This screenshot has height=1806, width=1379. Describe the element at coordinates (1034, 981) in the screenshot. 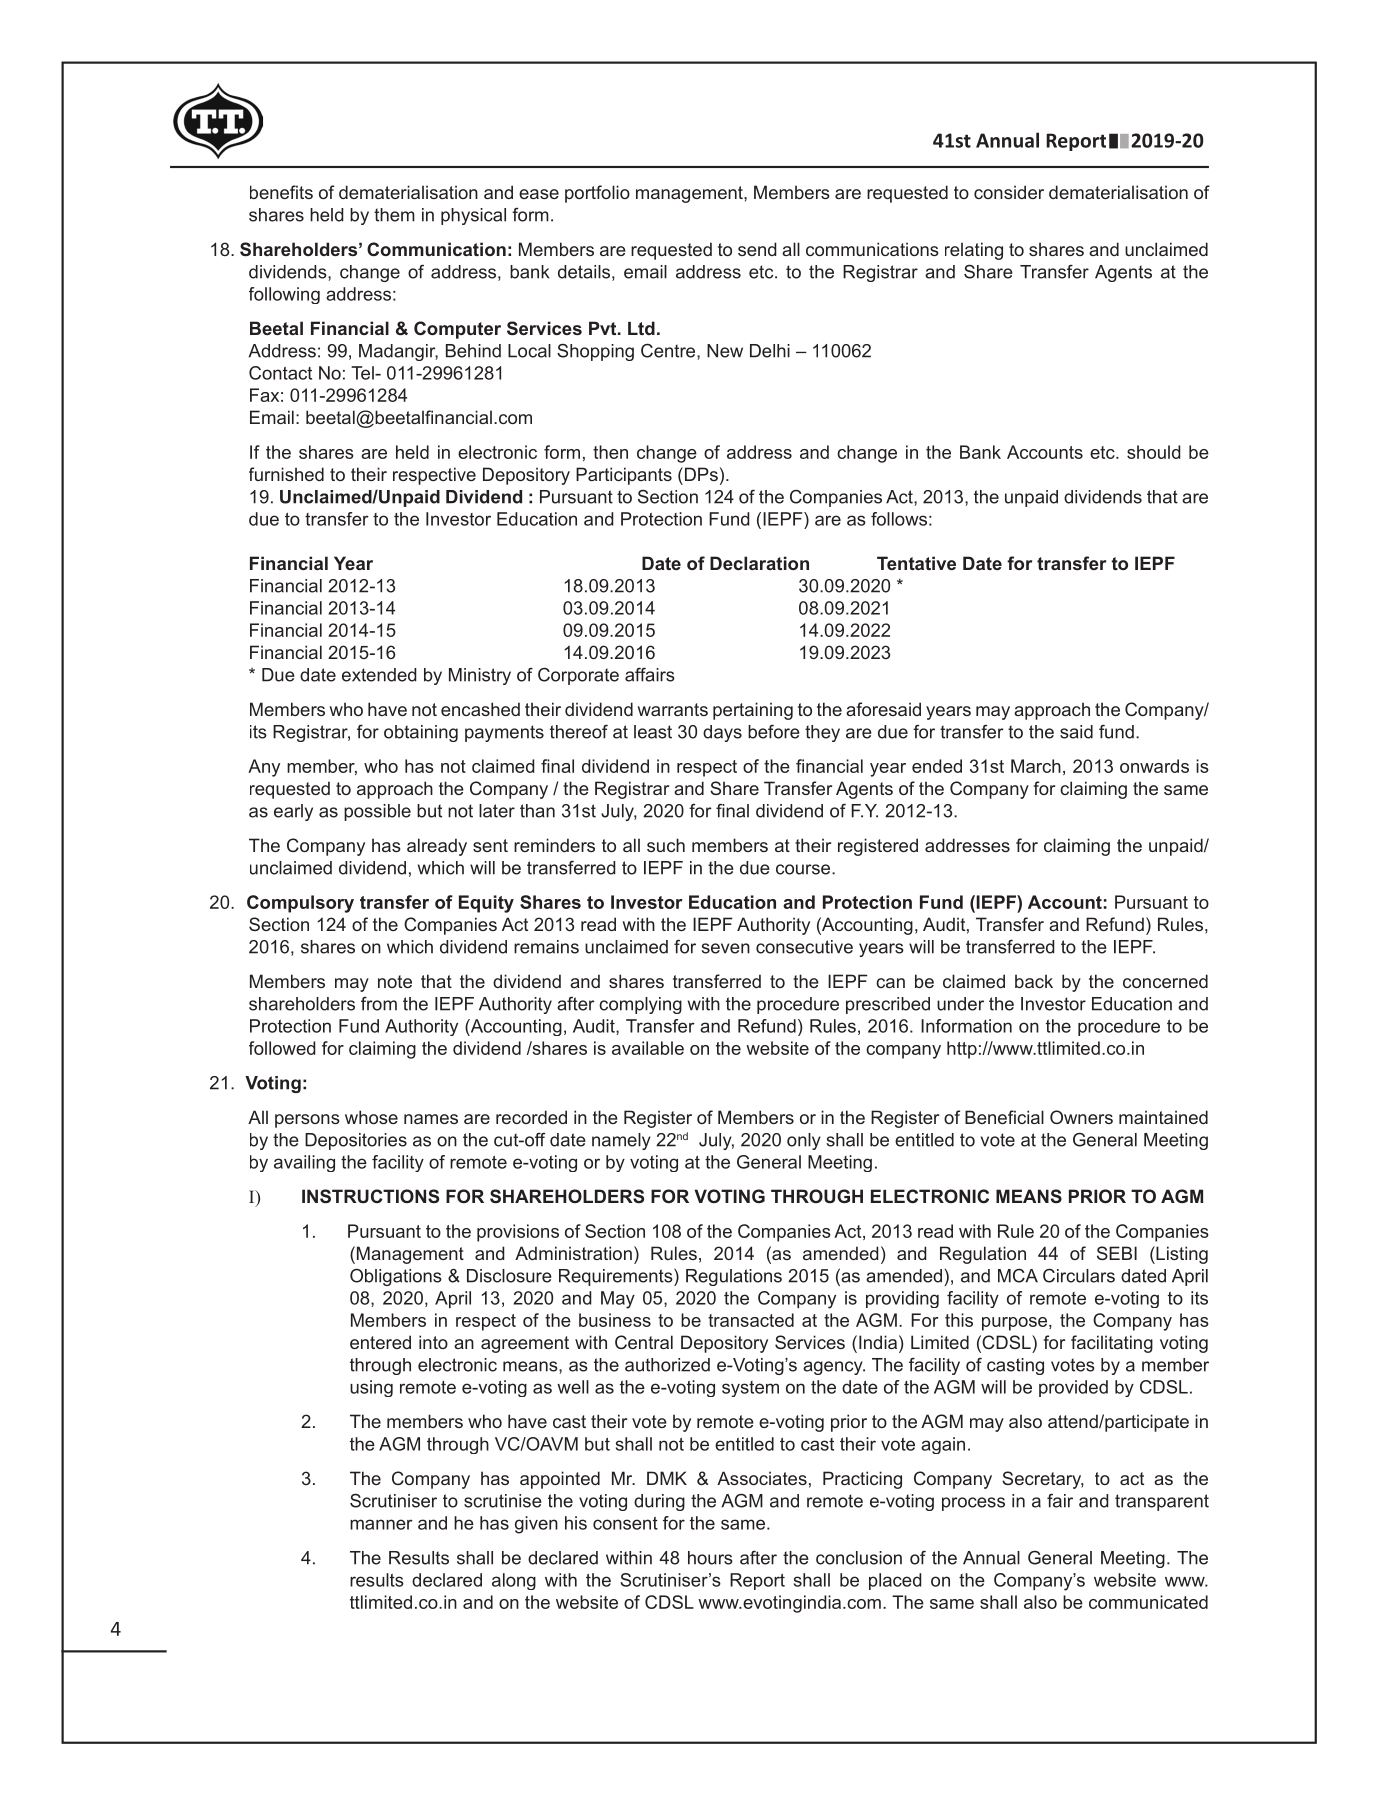

I see `back` at that location.
